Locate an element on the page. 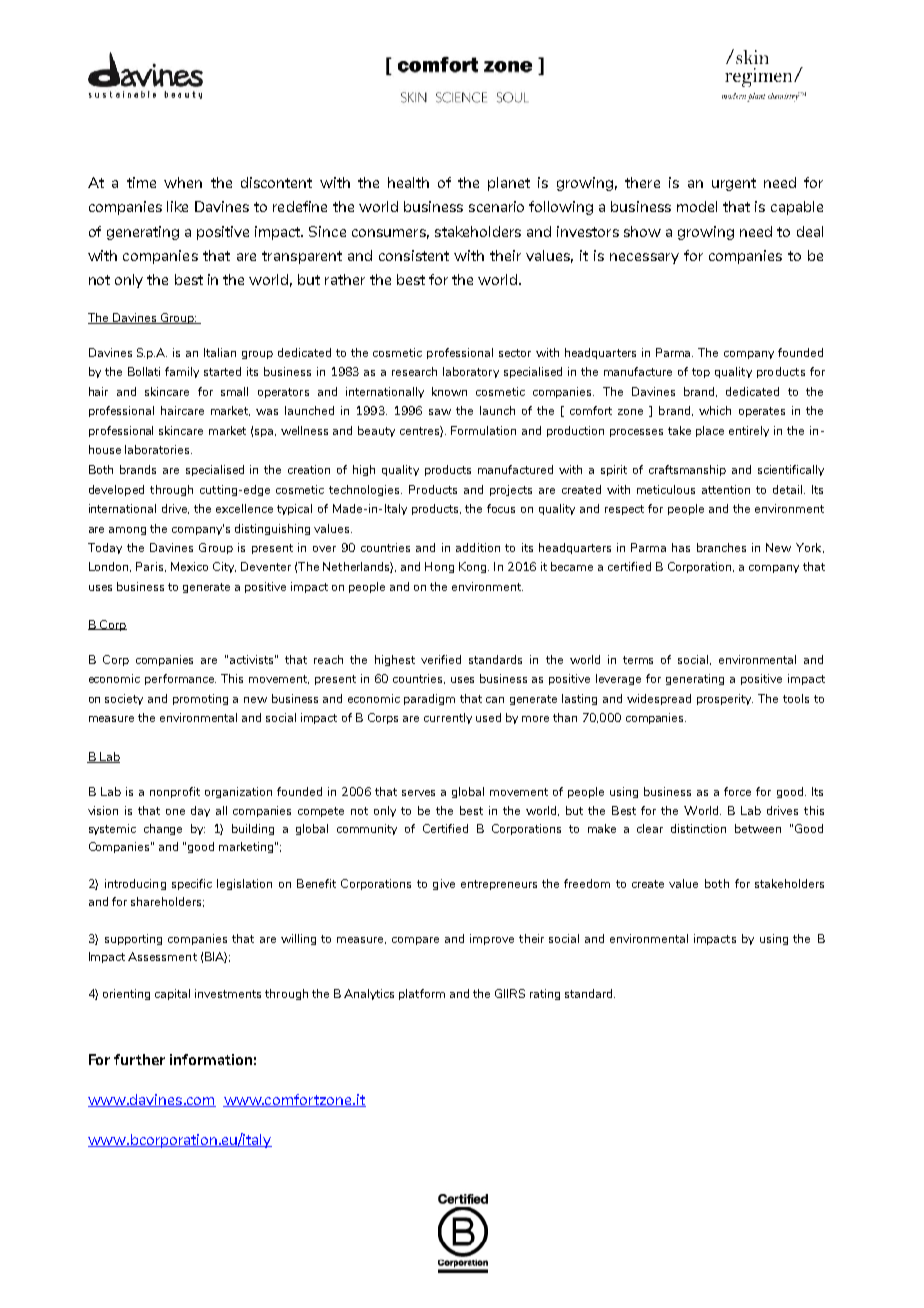 The width and height of the page is (924, 1308). scenario is located at coordinates (496, 206).
